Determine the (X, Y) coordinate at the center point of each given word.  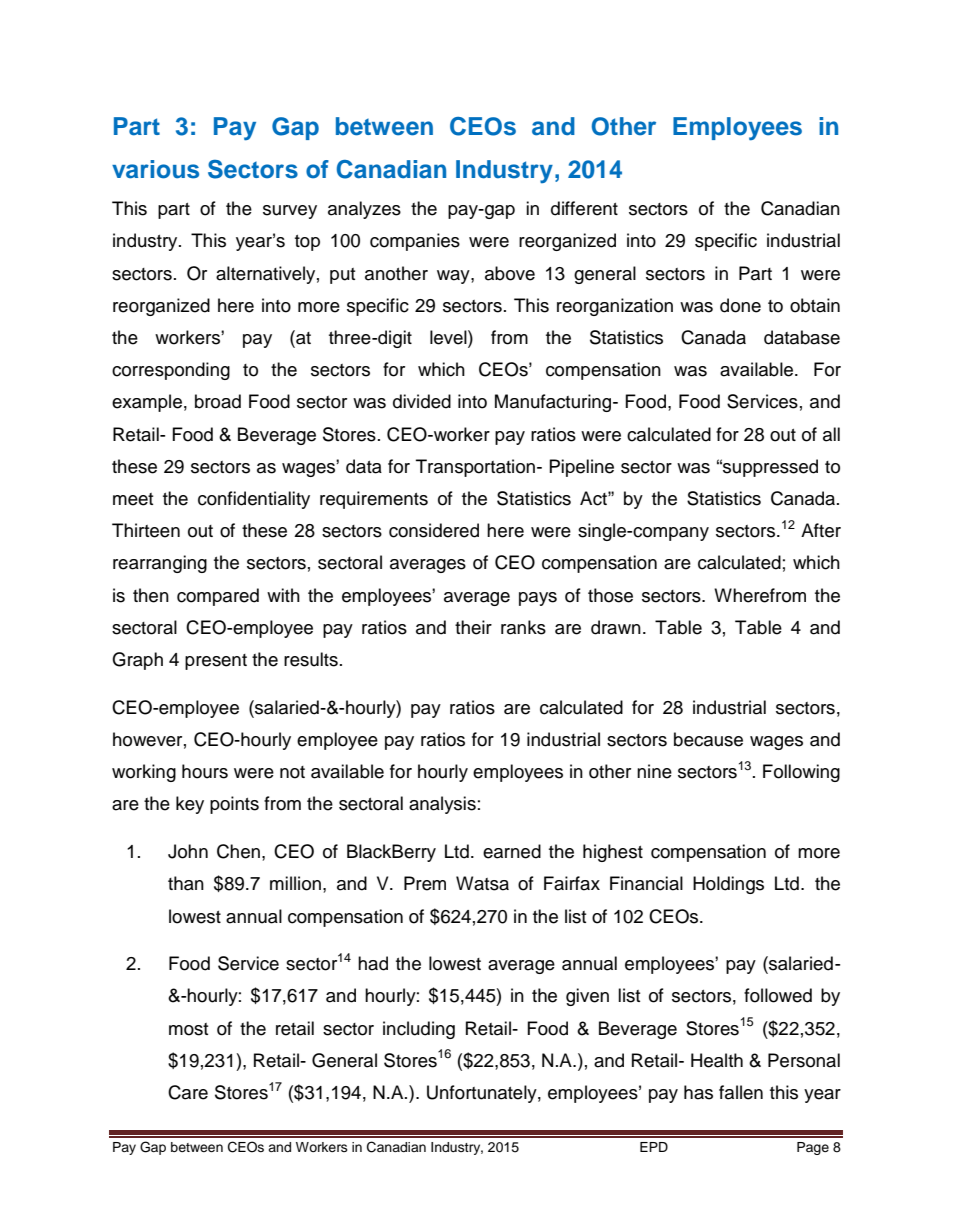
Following (801, 773)
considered (434, 530)
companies (415, 242)
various (155, 169)
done (740, 305)
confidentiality (254, 500)
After (821, 530)
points (234, 805)
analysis (442, 805)
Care (188, 1092)
